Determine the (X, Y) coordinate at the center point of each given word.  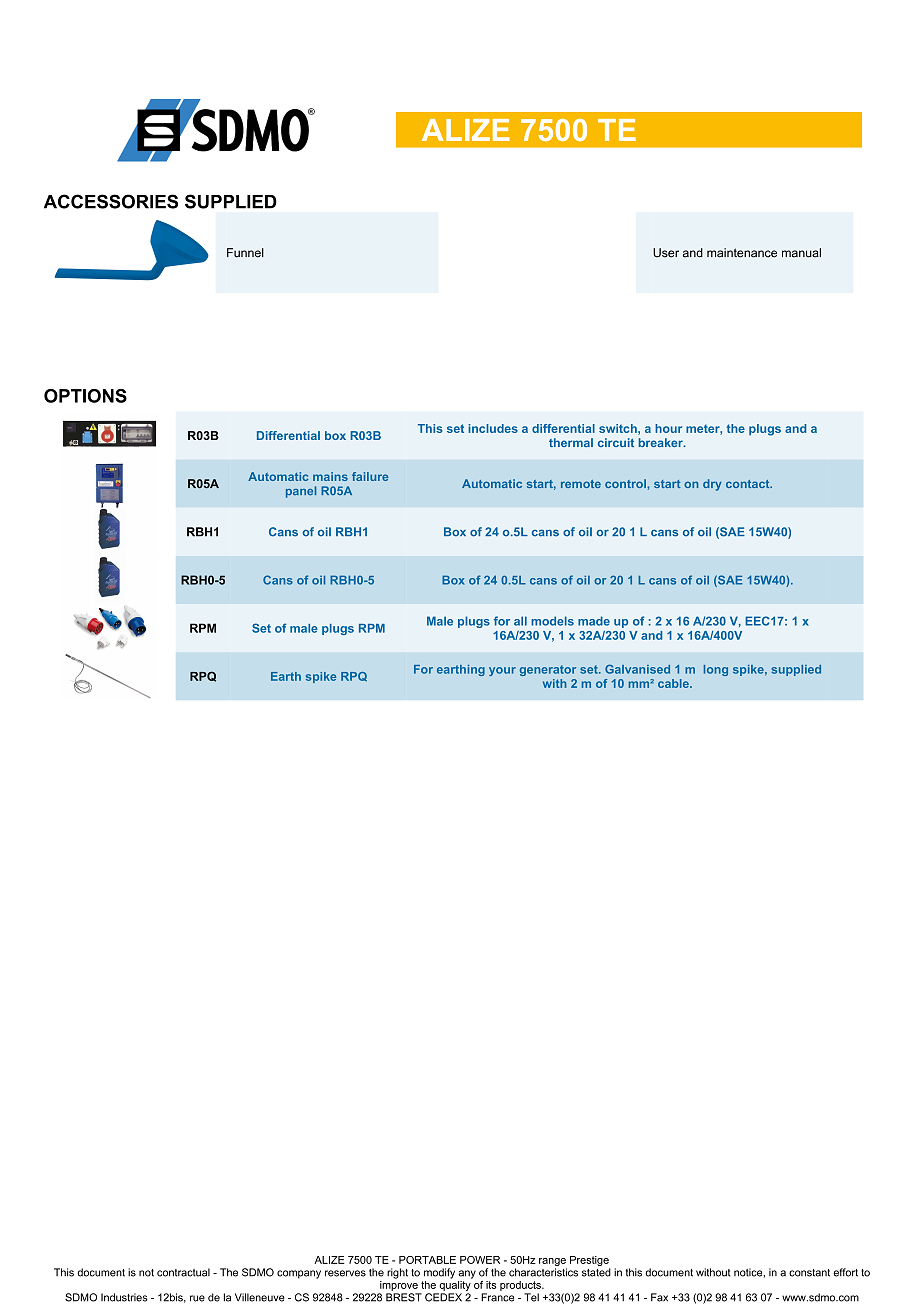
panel (301, 492)
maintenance (742, 253)
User (666, 253)
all (520, 621)
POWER (480, 1260)
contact (749, 484)
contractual (183, 1272)
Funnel (245, 253)
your (502, 671)
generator (548, 670)
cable (674, 683)
